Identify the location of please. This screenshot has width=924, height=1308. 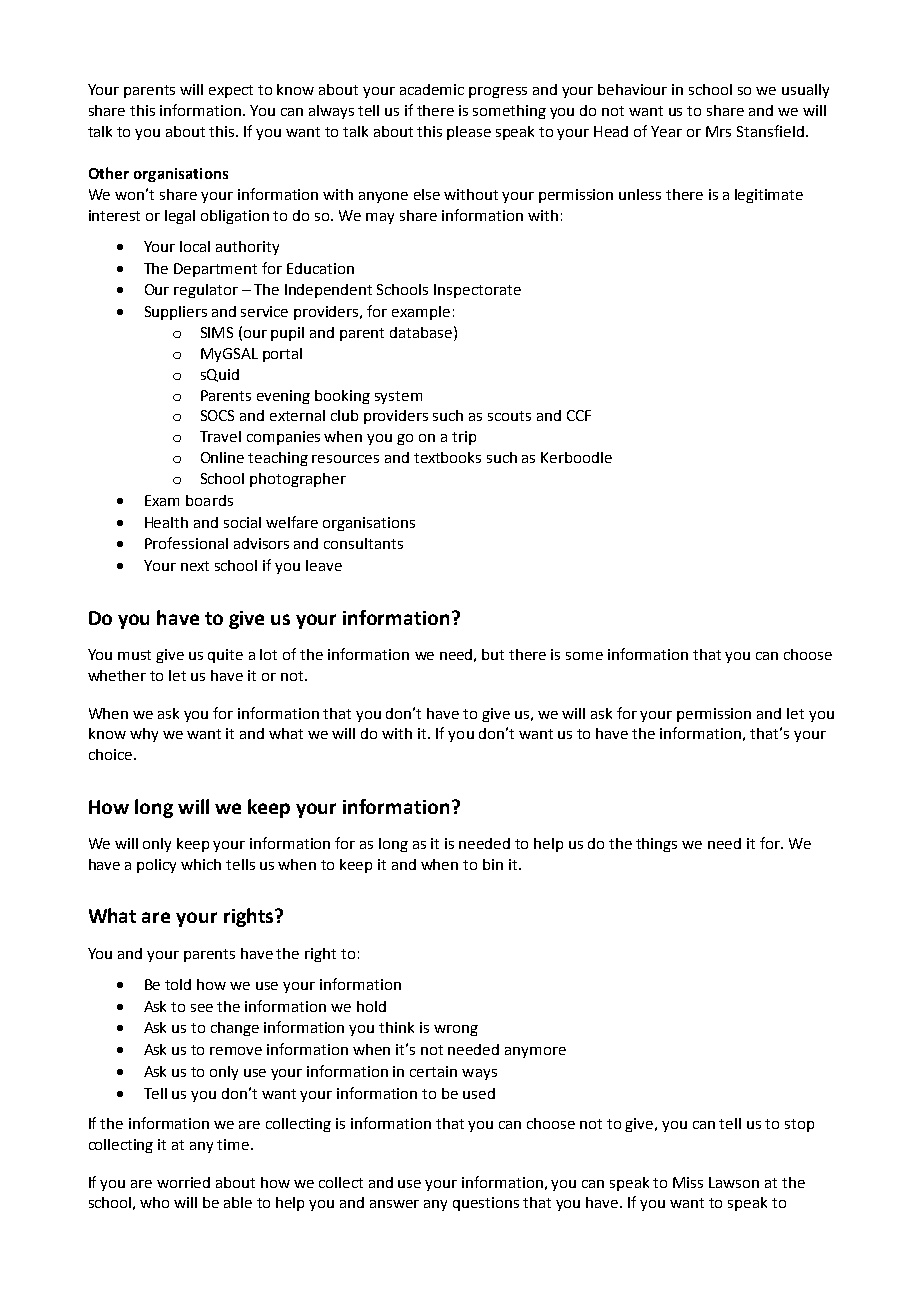
(469, 133).
